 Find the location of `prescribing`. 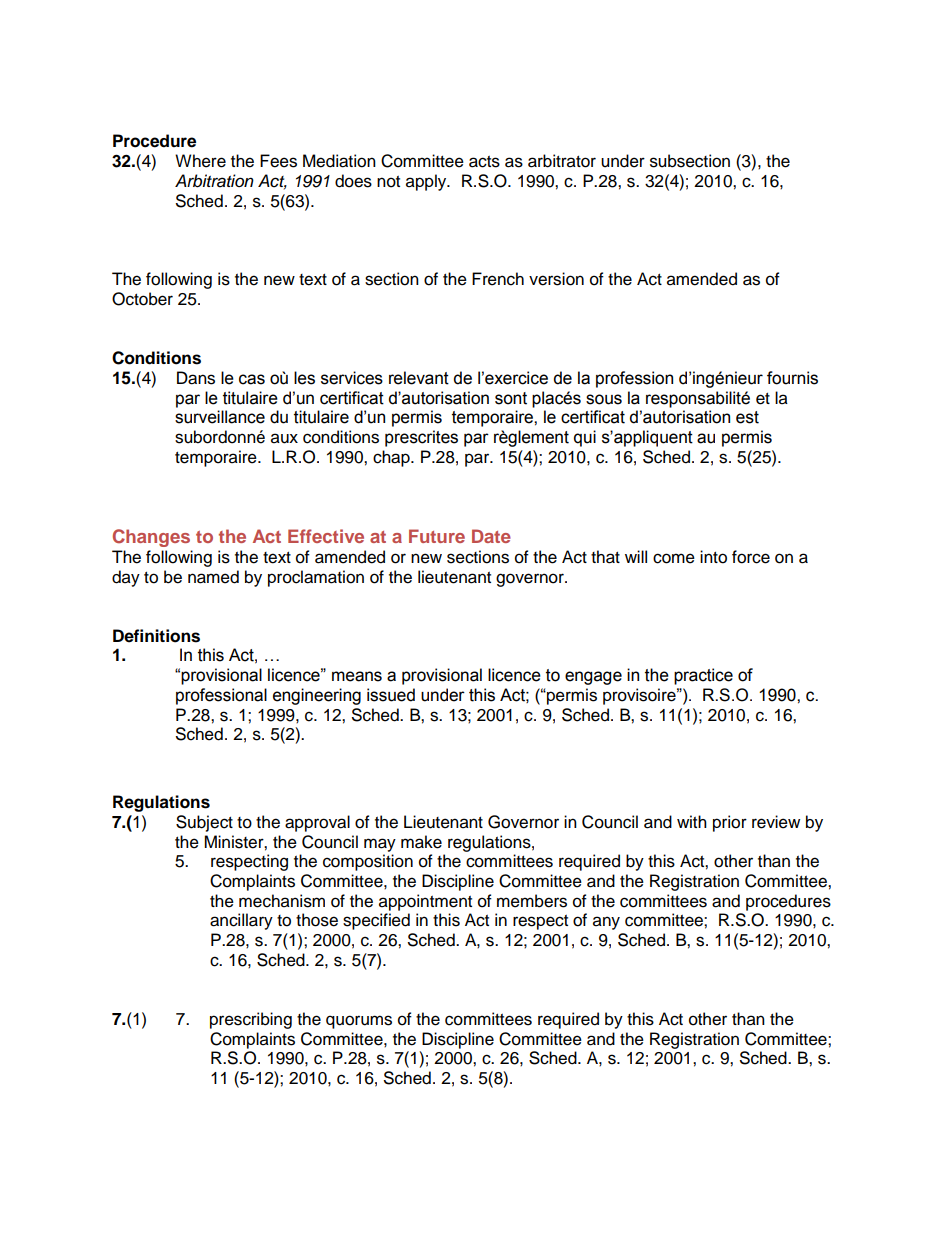

prescribing is located at coordinates (251, 1020).
